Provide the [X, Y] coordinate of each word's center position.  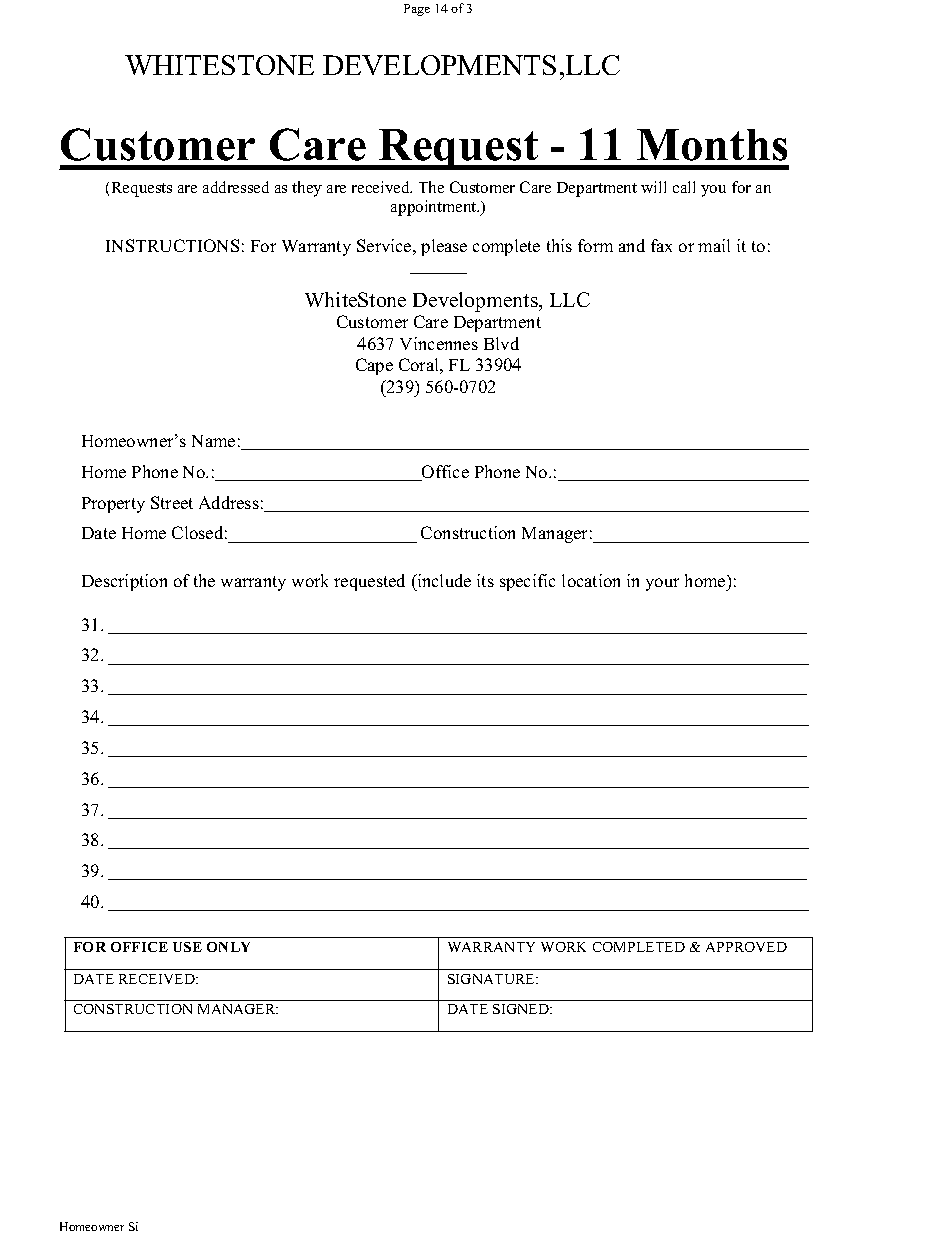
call [684, 187]
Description [124, 582]
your [662, 584]
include [443, 582]
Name [213, 441]
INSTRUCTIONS [172, 245]
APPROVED [746, 947]
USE [187, 947]
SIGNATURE [492, 979]
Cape [374, 366]
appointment [435, 208]
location [591, 580]
